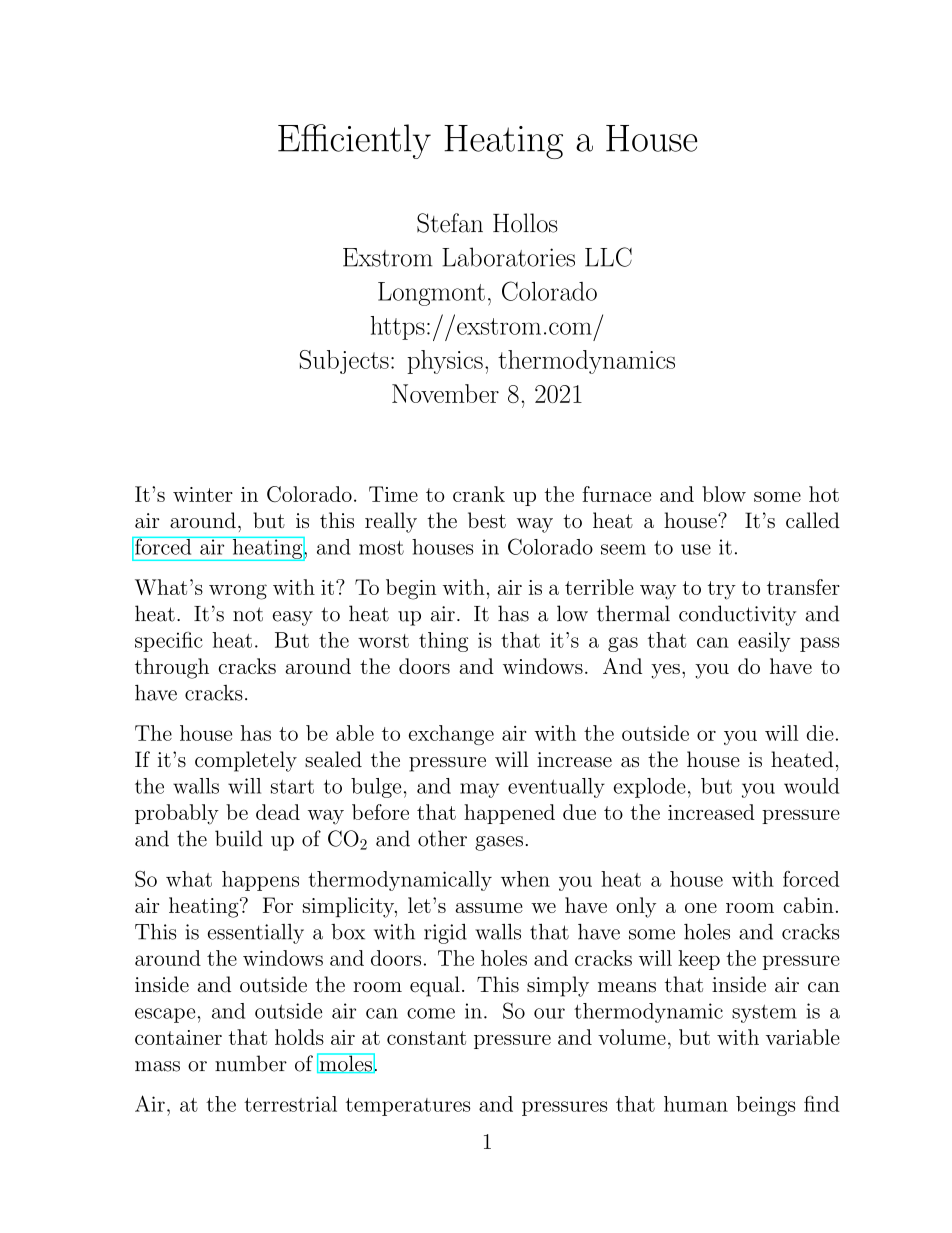 The height and width of the screenshot is (1233, 952). I want to click on blow, so click(724, 494).
